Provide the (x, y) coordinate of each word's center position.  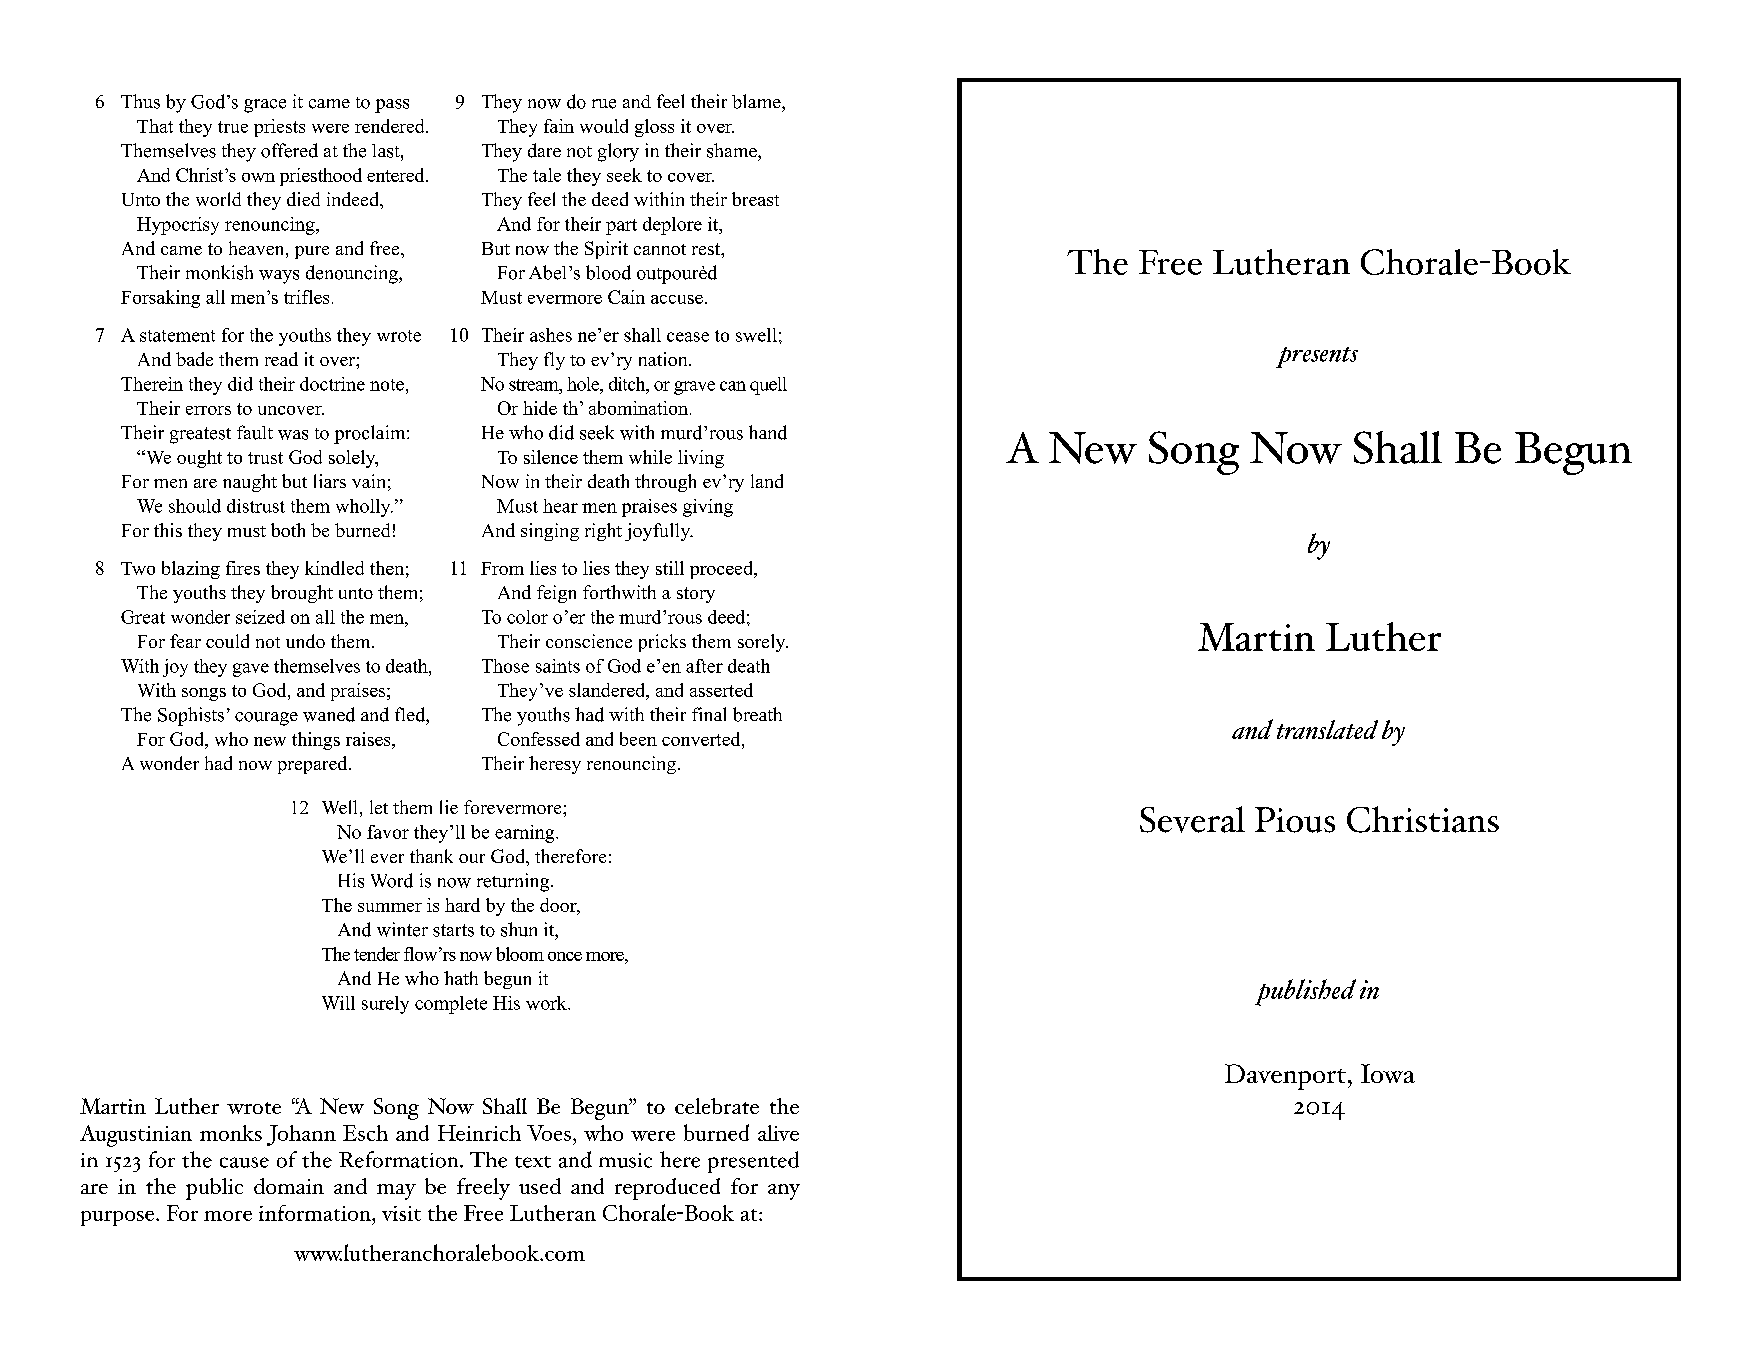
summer (390, 907)
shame (733, 150)
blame (757, 101)
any (784, 1192)
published (1305, 992)
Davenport (1285, 1077)
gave (251, 670)
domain (289, 1186)
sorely (763, 643)
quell (768, 386)
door (559, 906)
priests (279, 128)
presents (1317, 357)
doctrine (332, 384)
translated (1327, 729)
